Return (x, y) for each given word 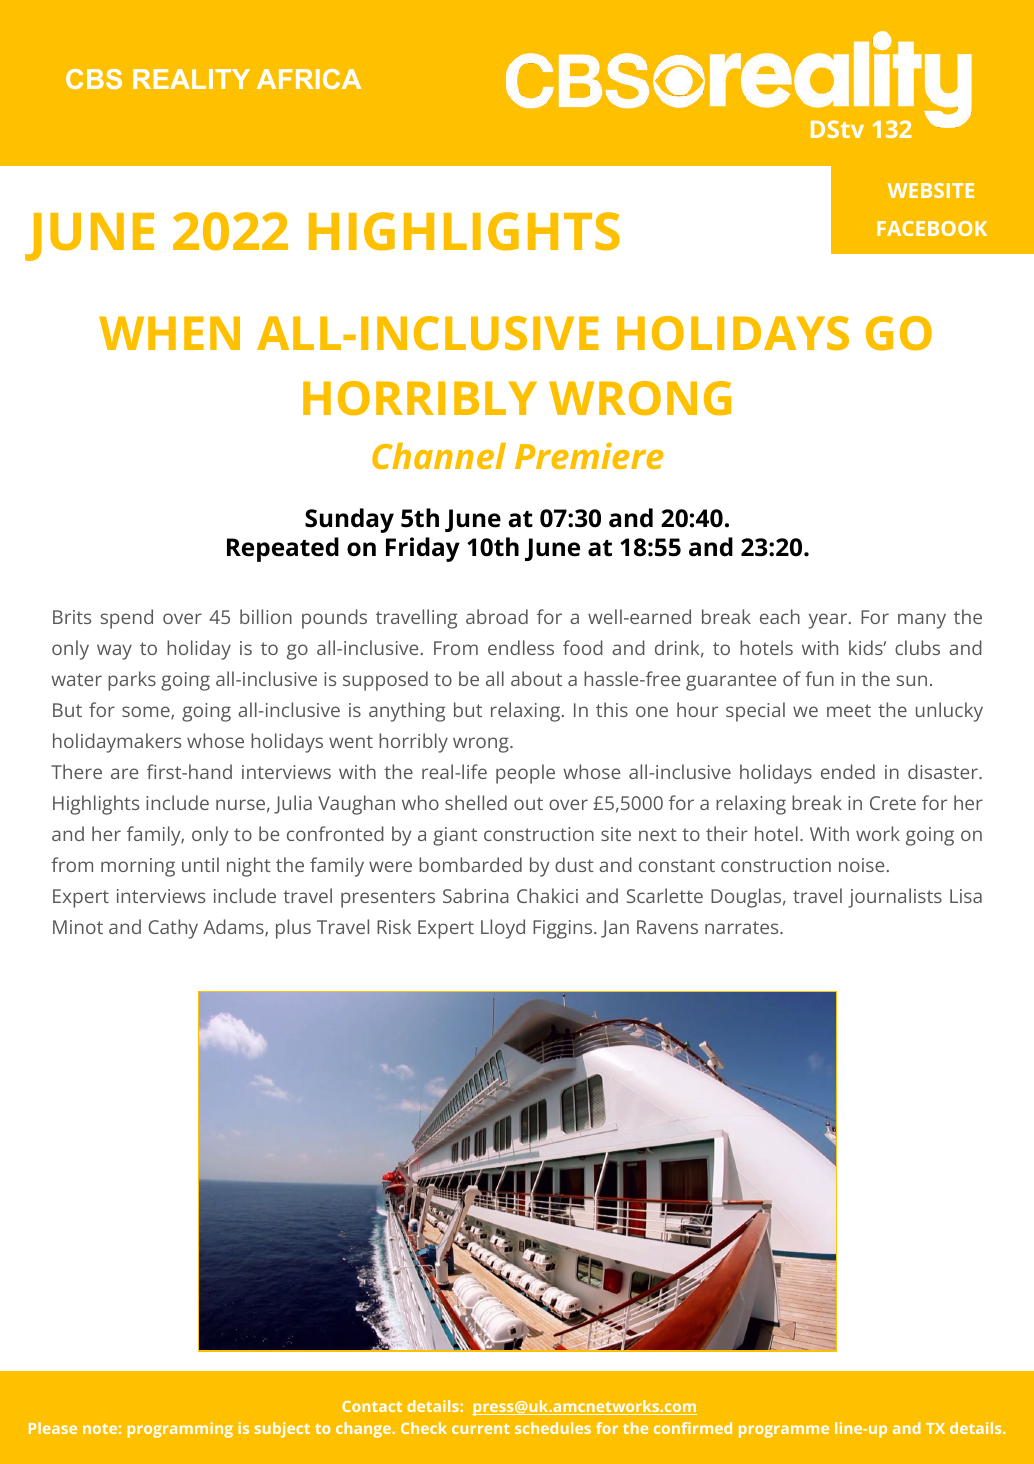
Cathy (173, 929)
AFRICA (309, 79)
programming (180, 1430)
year (829, 621)
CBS (94, 79)
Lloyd (503, 929)
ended (848, 771)
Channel (439, 455)
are (124, 773)
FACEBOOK (932, 228)
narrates (743, 927)
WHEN (169, 333)
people (525, 774)
